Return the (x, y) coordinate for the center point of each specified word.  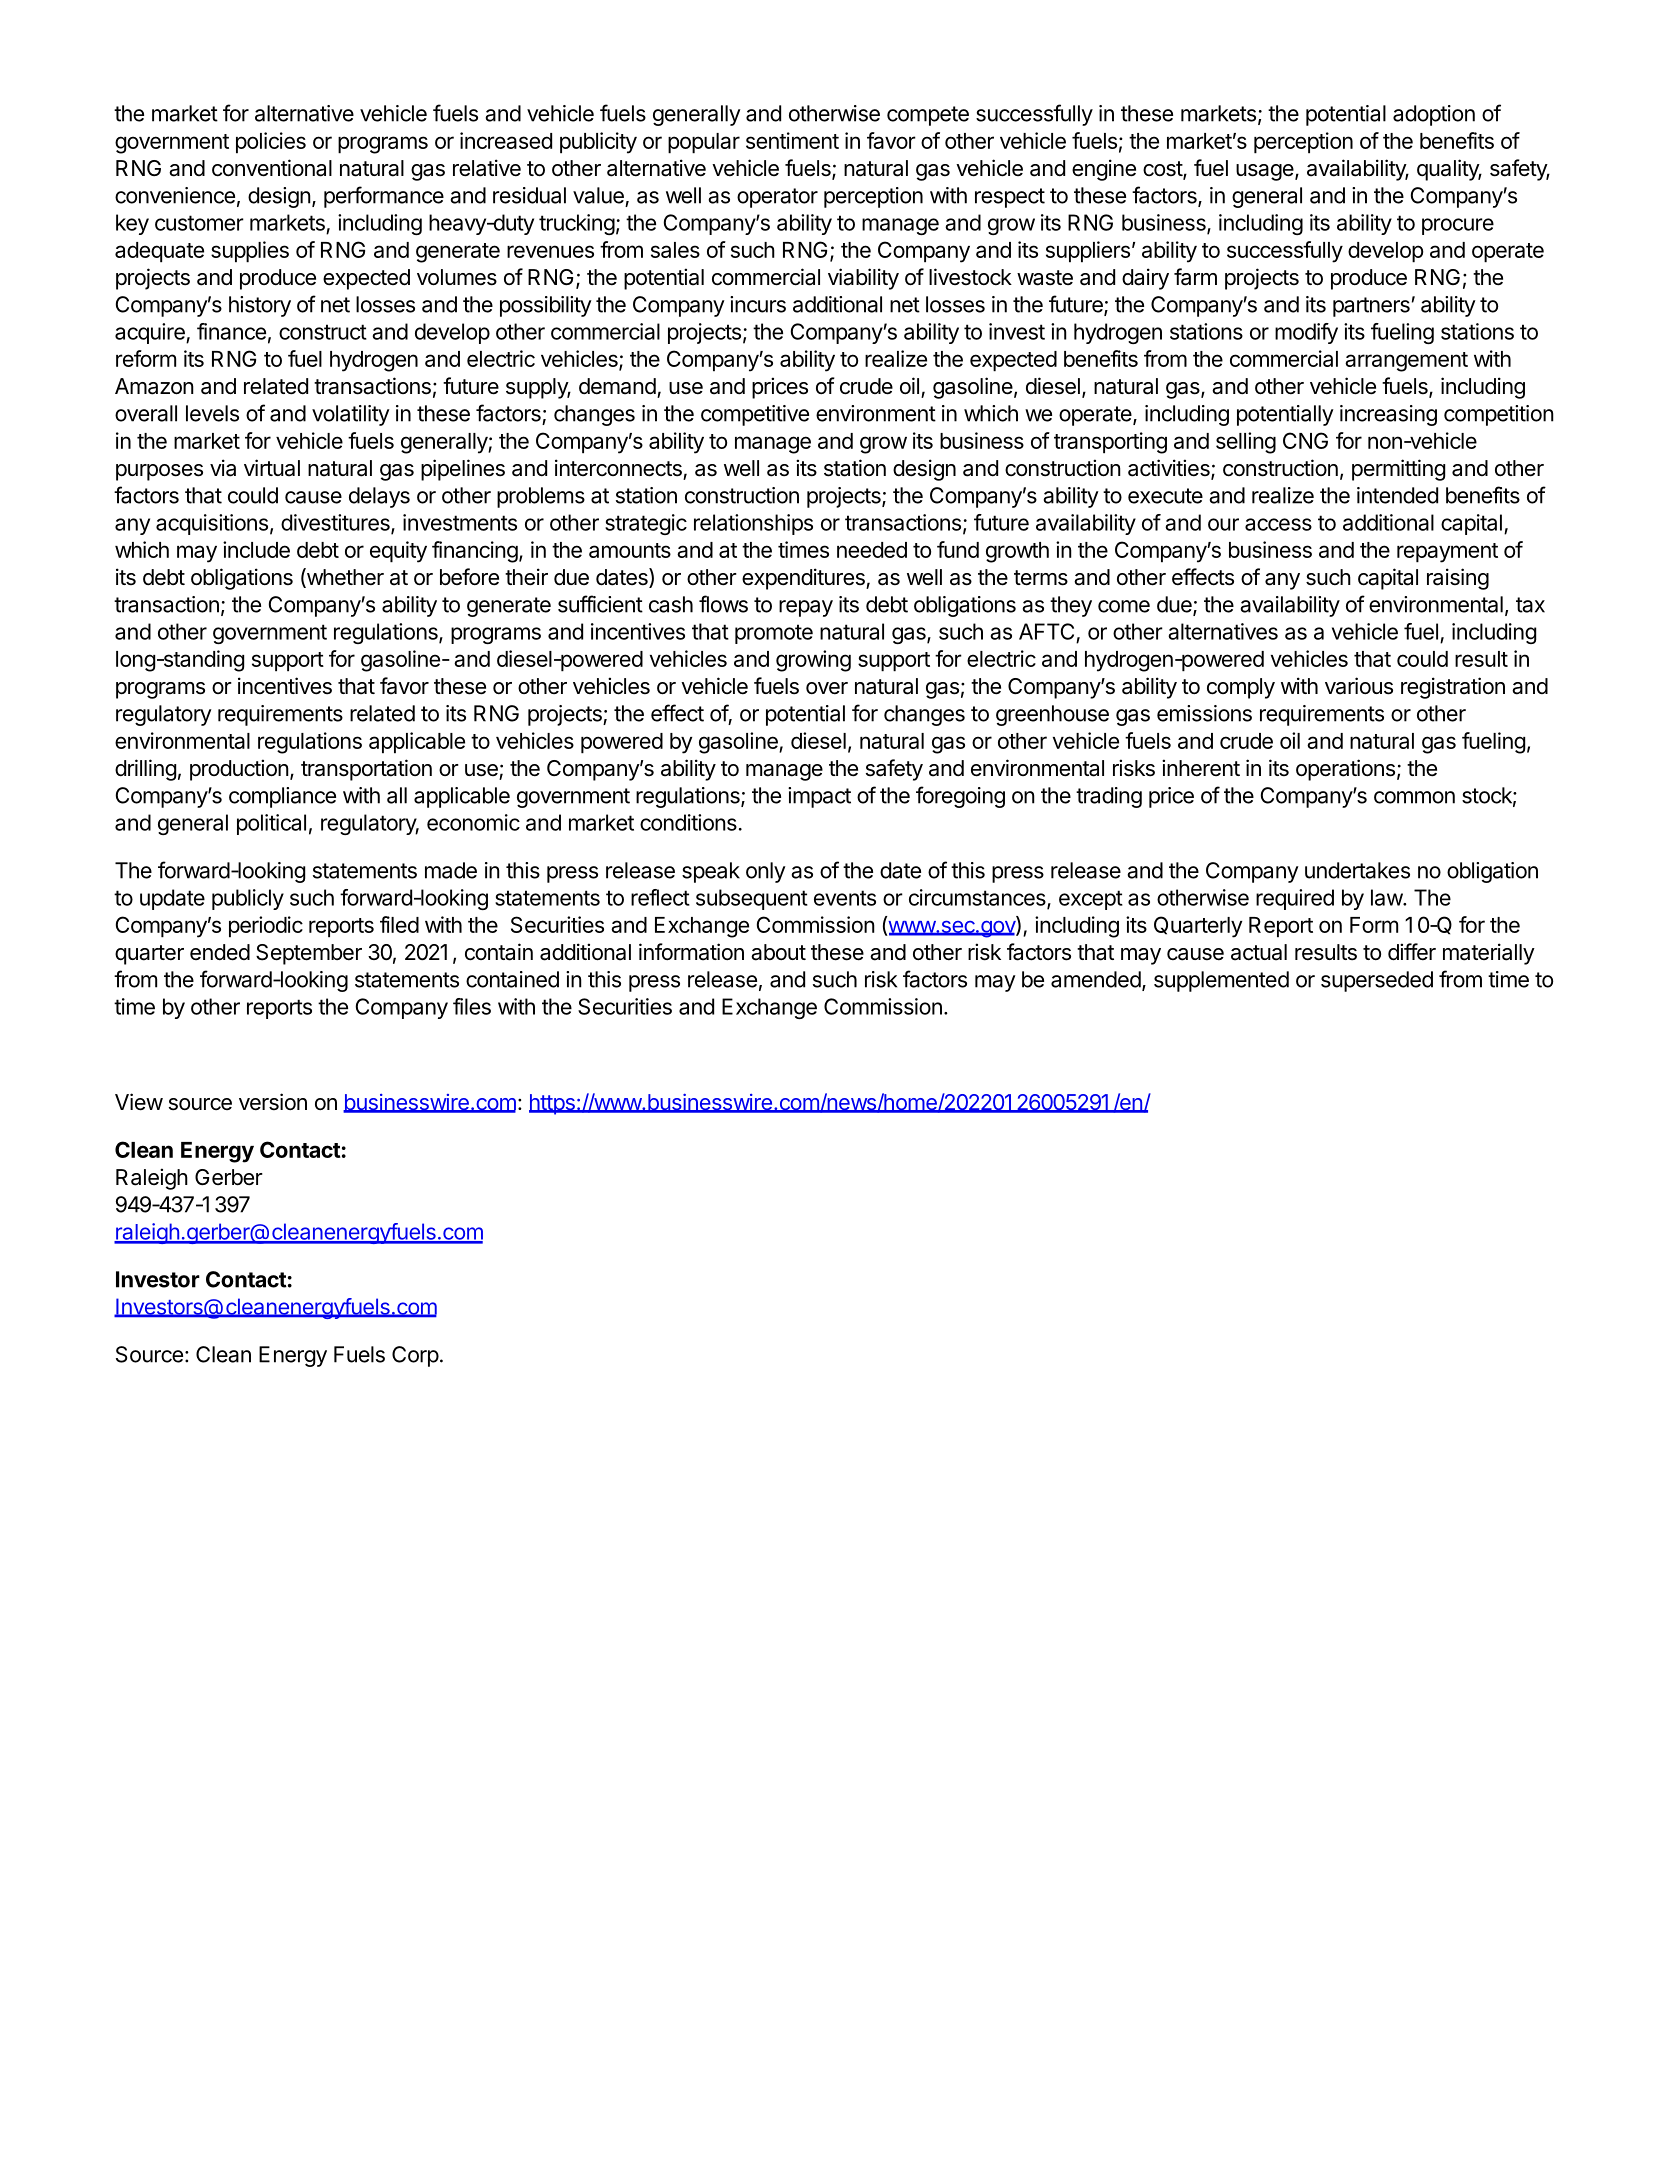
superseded (1377, 981)
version (273, 1102)
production (239, 770)
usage (1266, 172)
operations (1345, 770)
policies (271, 143)
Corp (415, 1356)
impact (819, 797)
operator (777, 198)
